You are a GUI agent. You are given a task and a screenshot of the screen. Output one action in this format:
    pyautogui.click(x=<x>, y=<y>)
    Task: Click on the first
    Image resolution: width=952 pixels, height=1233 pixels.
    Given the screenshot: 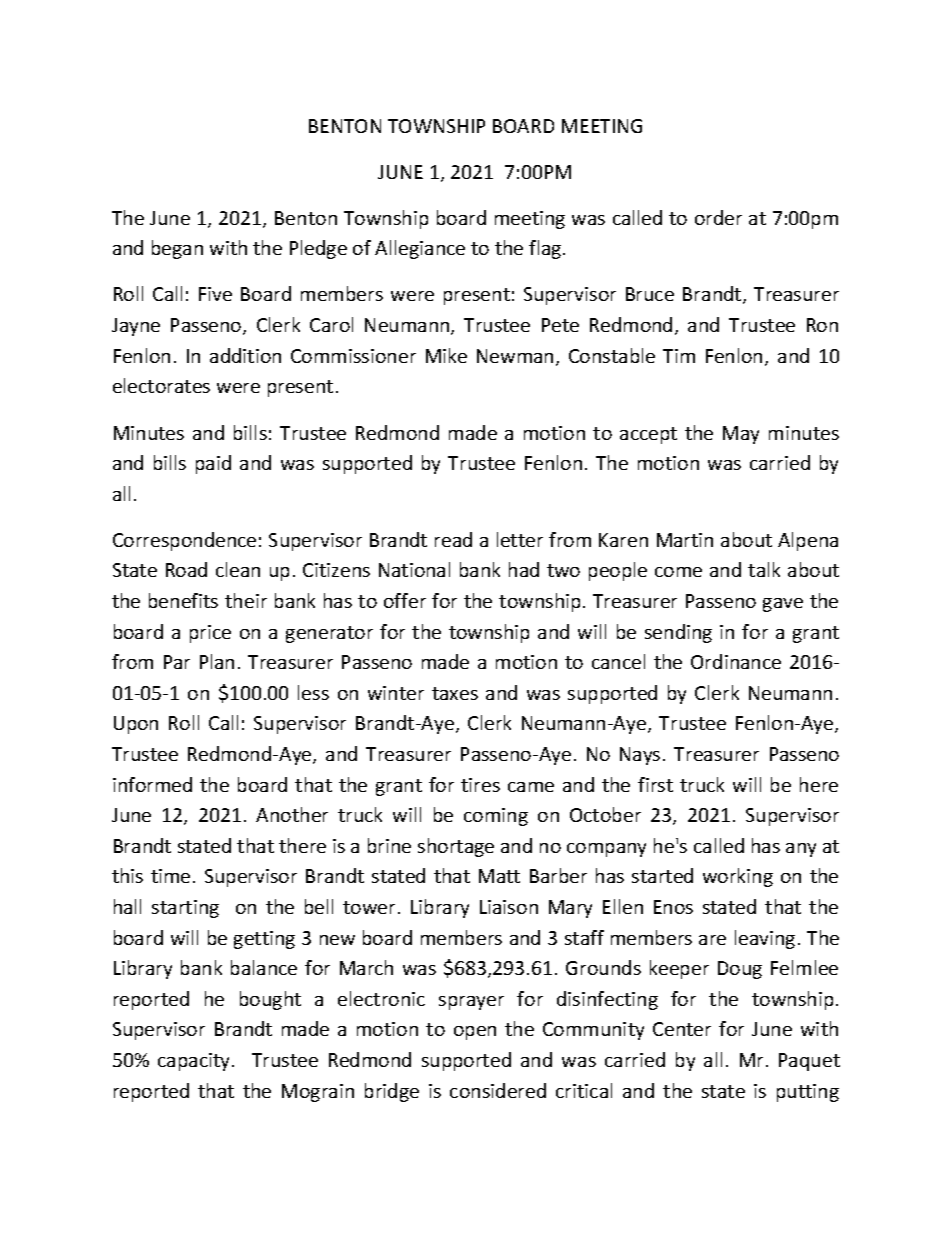 What is the action you would take?
    pyautogui.click(x=655, y=784)
